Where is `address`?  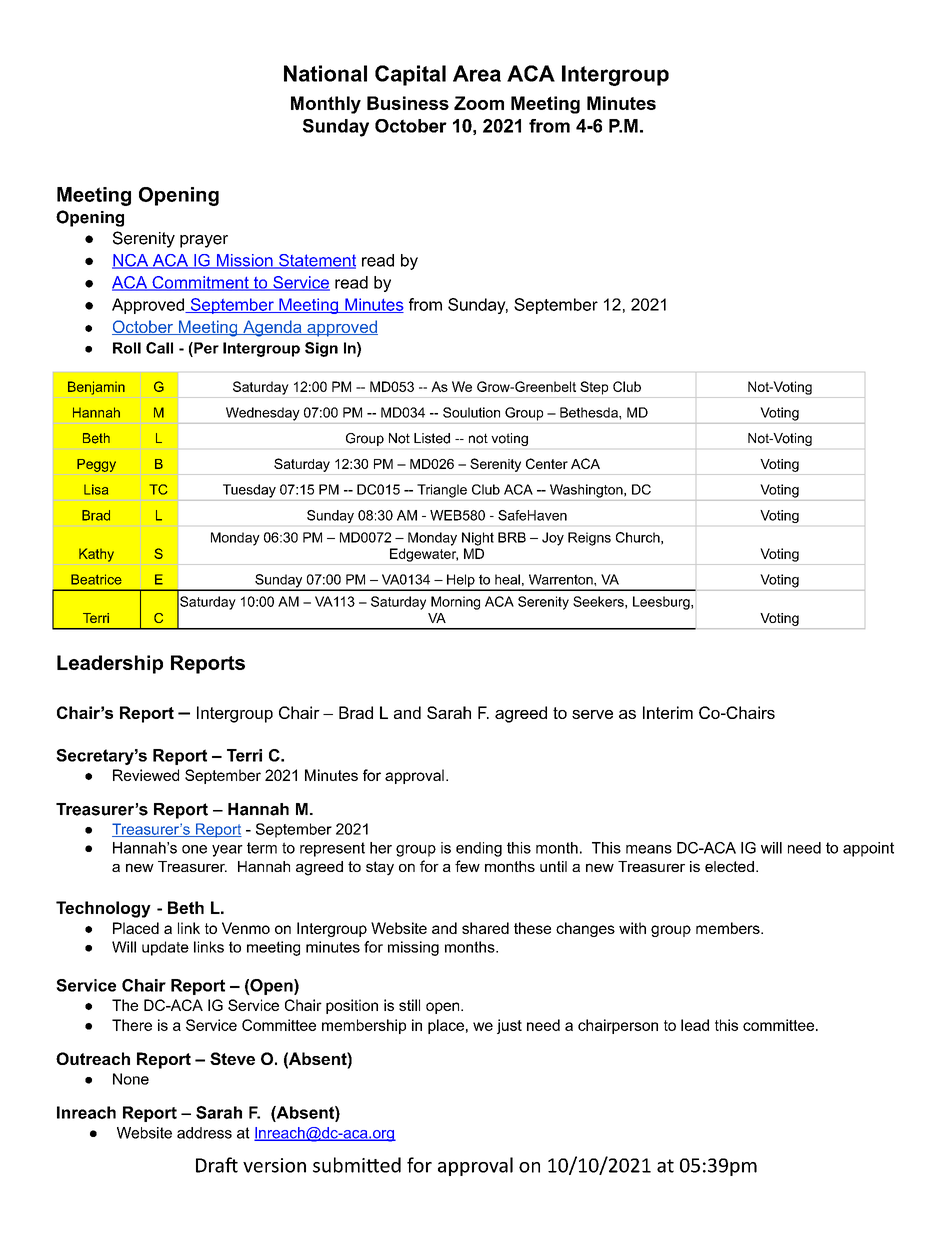 address is located at coordinates (204, 1133).
